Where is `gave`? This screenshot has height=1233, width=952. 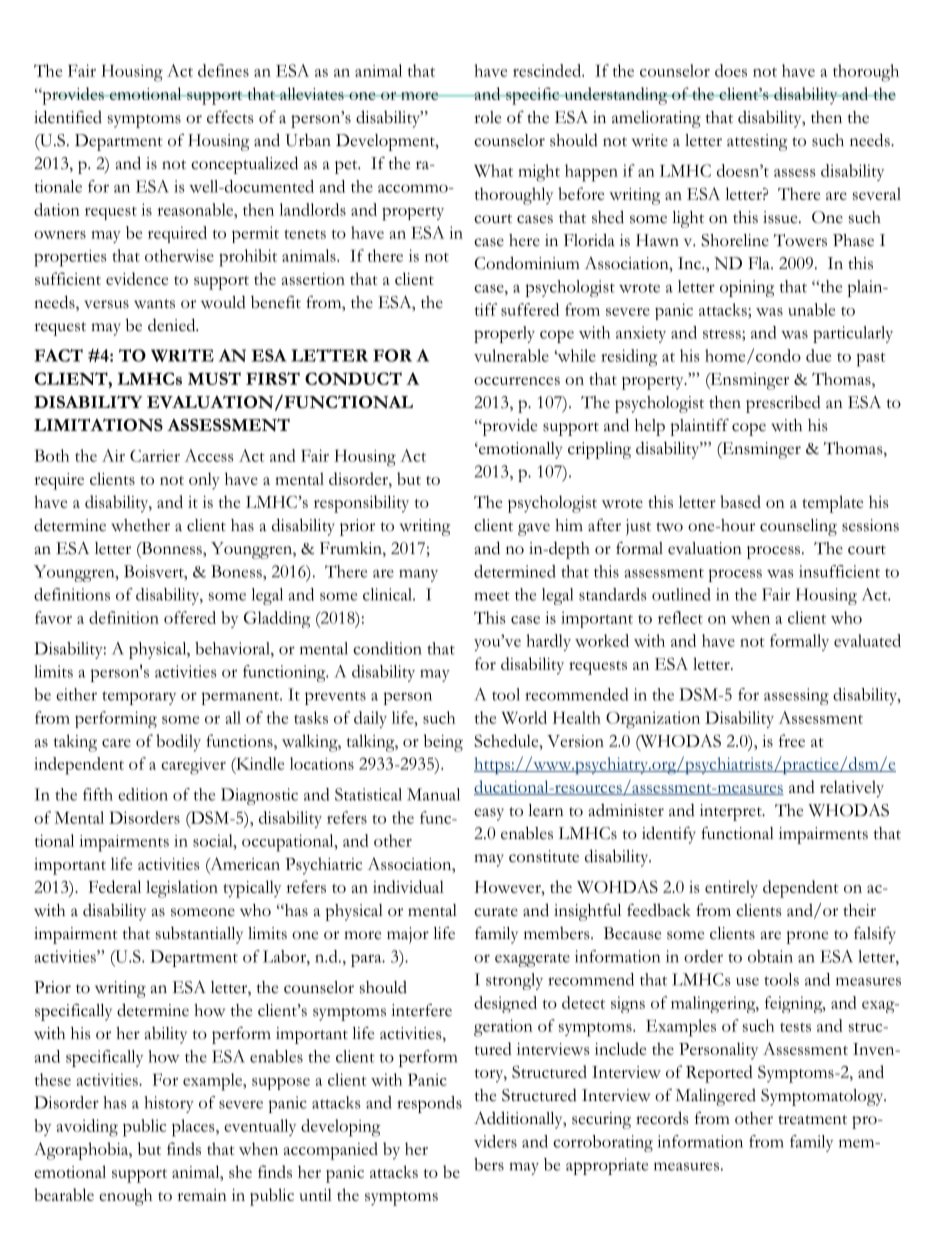 gave is located at coordinates (534, 529).
